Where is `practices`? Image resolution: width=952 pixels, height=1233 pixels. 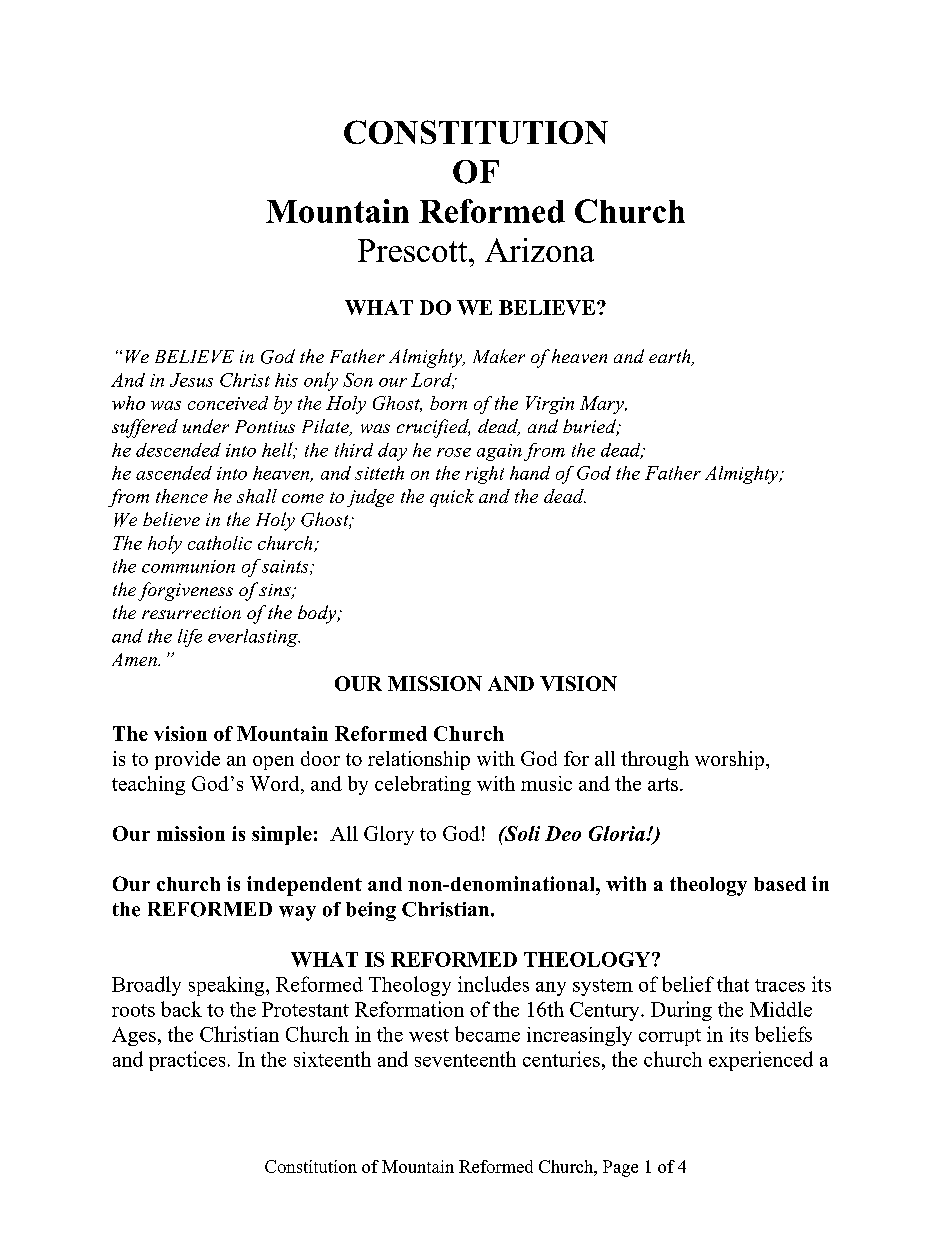
practices is located at coordinates (187, 1061).
